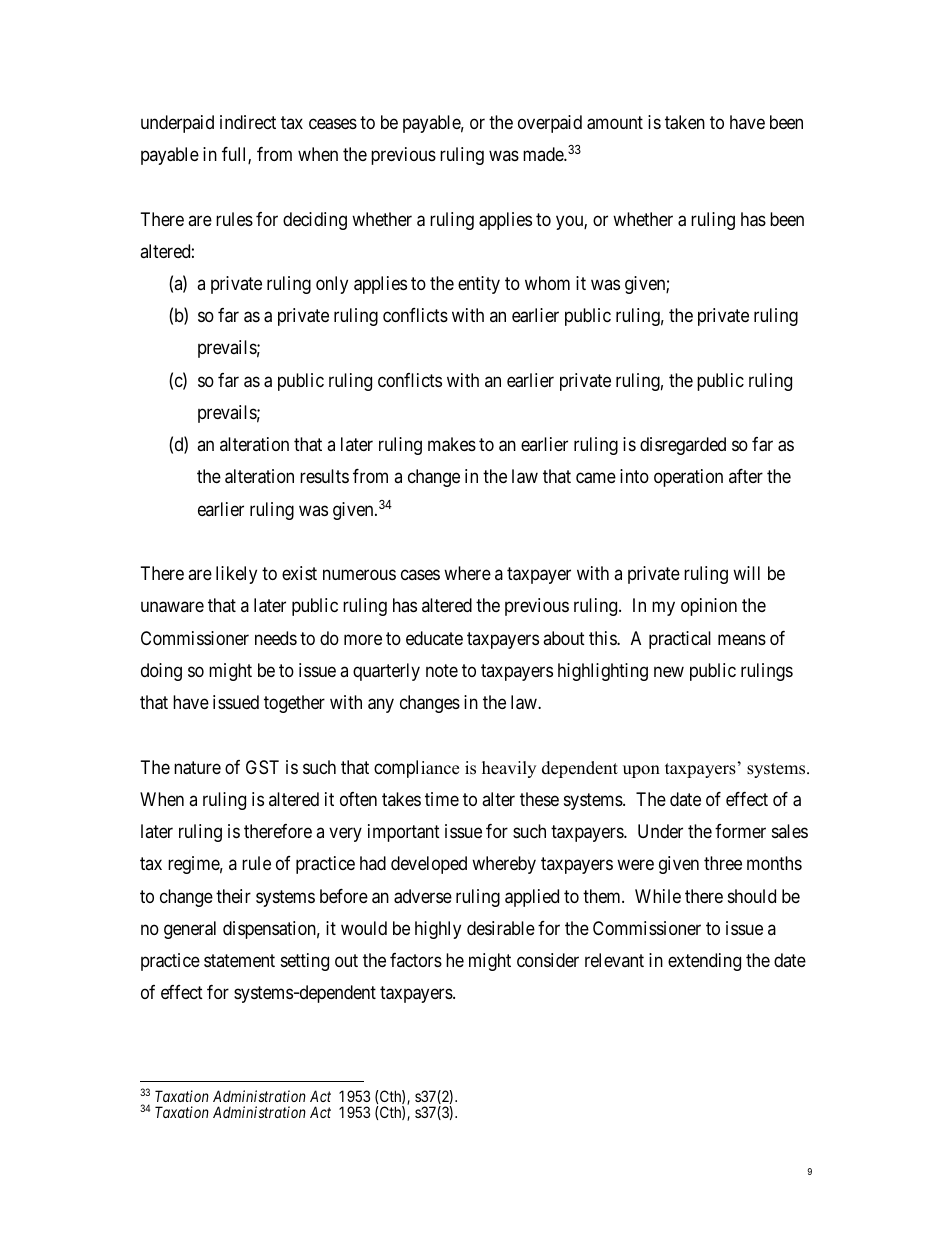  What do you see at coordinates (501, 928) in the screenshot?
I see `desirable` at bounding box center [501, 928].
